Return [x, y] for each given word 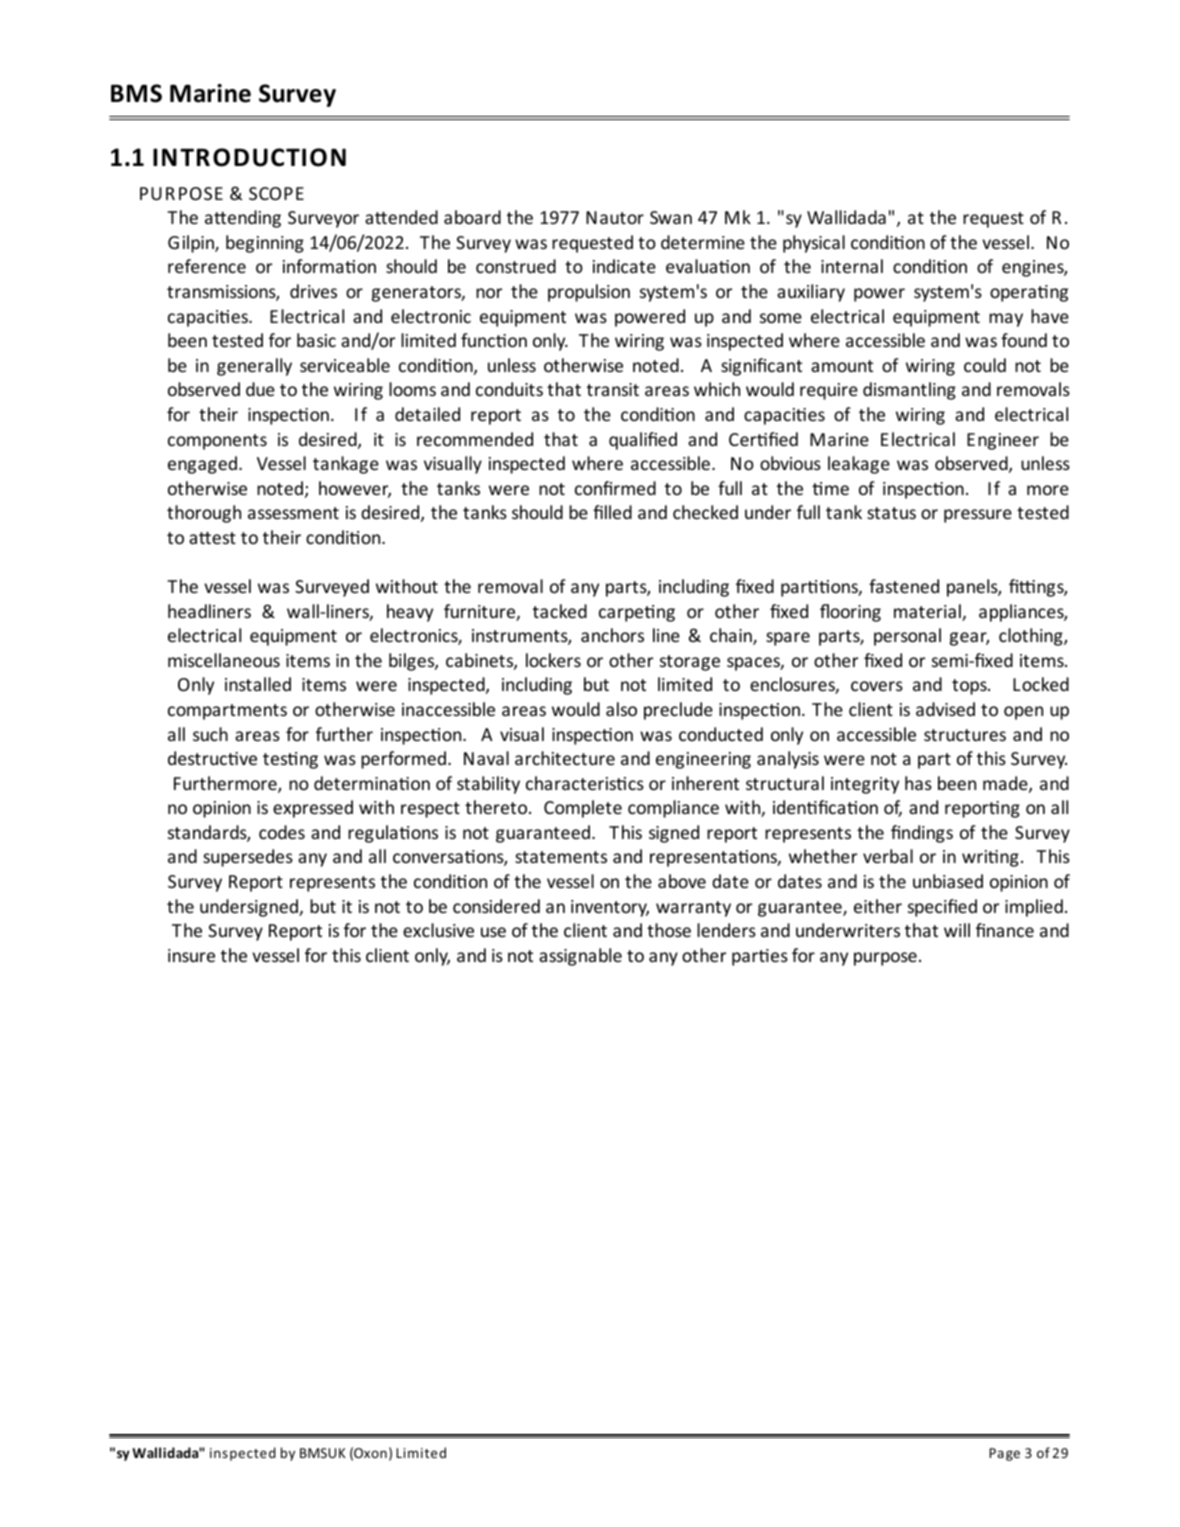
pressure [978, 516]
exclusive [438, 930]
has [918, 783]
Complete [583, 809]
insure [191, 955]
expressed [313, 809]
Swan [671, 217]
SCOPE [276, 193]
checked [705, 512]
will [957, 930]
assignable [580, 957]
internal [852, 266]
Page [1004, 1454]
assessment [293, 513]
